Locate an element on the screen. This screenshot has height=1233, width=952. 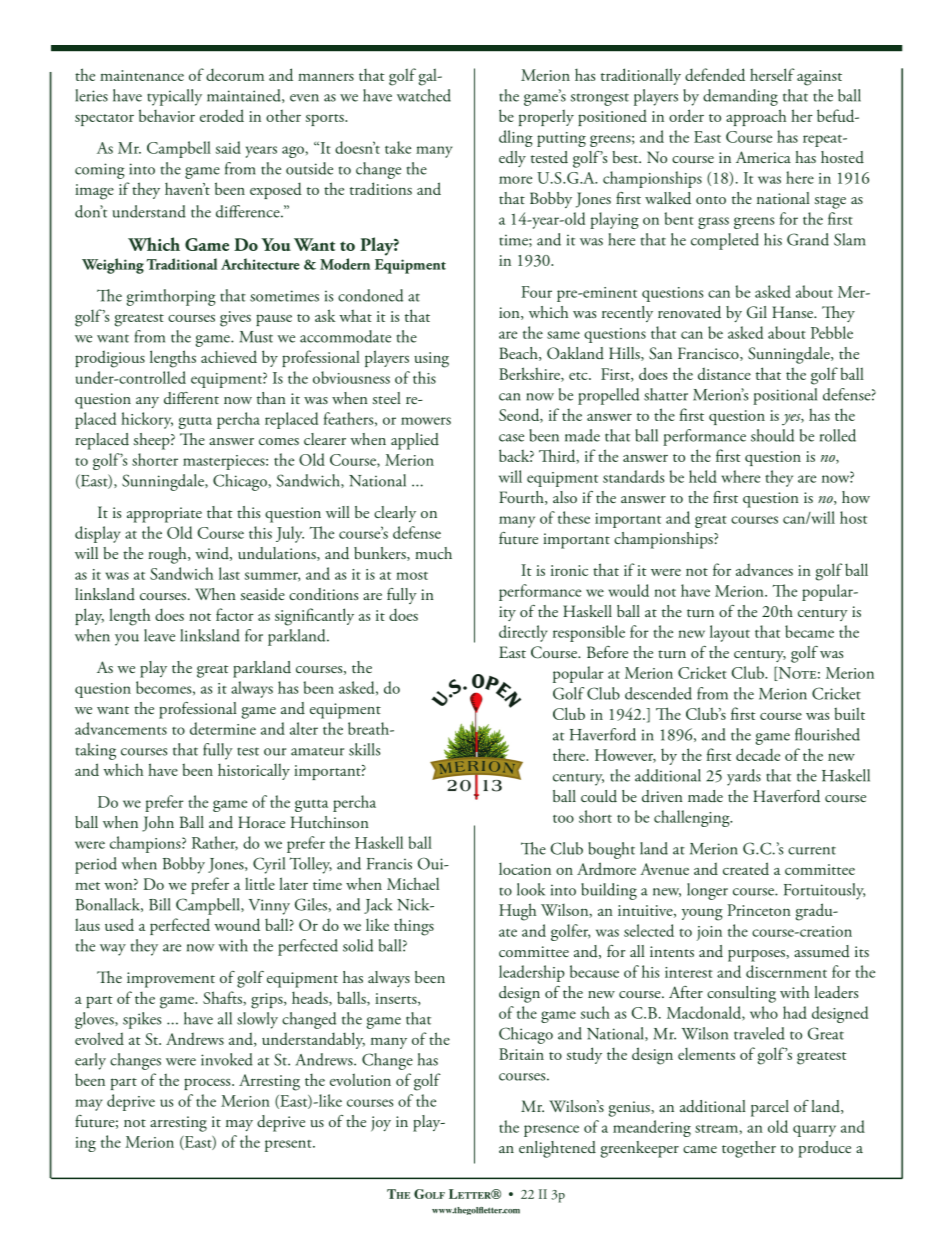
created is located at coordinates (746, 868).
